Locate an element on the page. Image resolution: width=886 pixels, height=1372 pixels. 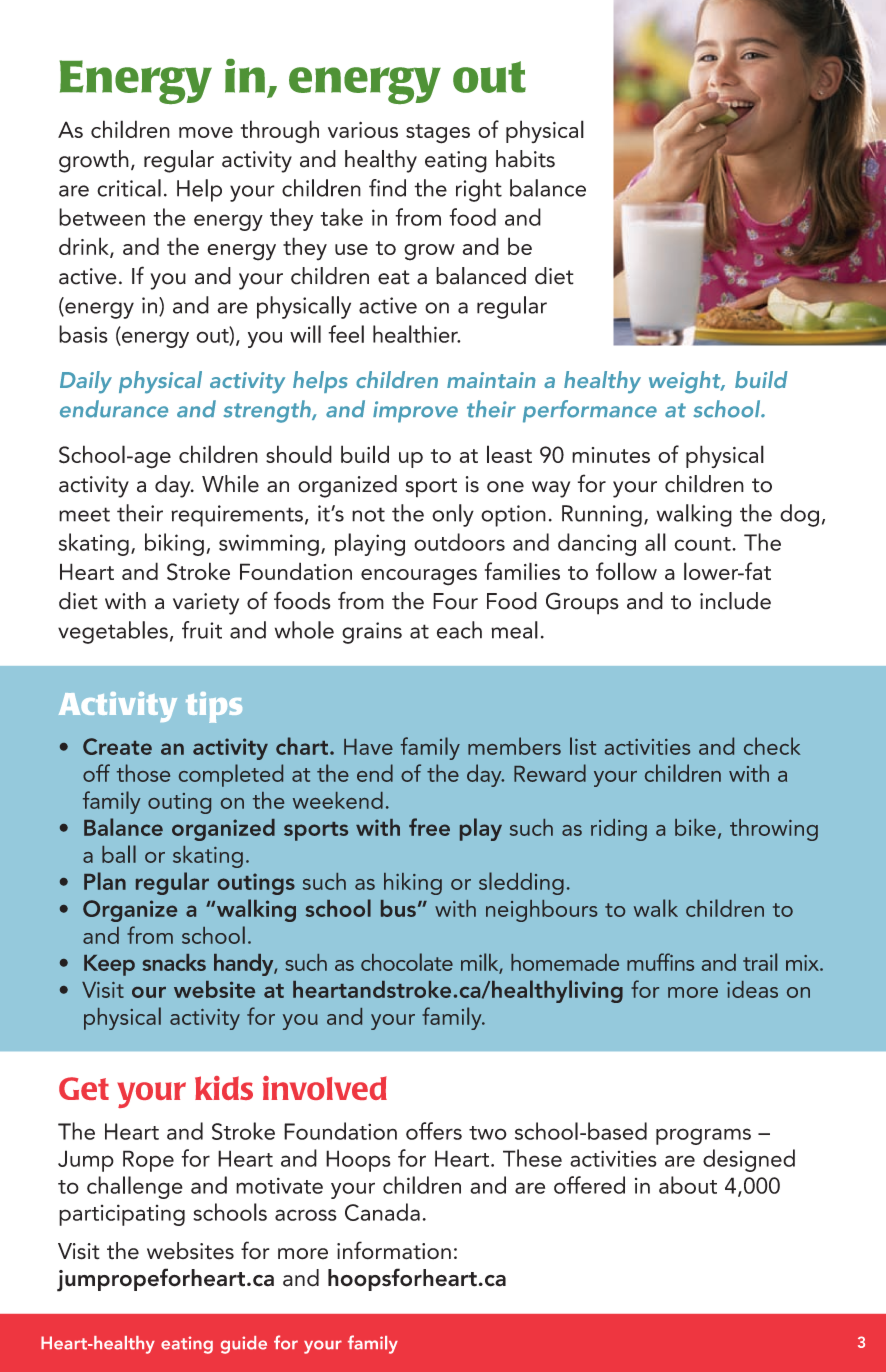
habits is located at coordinates (525, 159).
